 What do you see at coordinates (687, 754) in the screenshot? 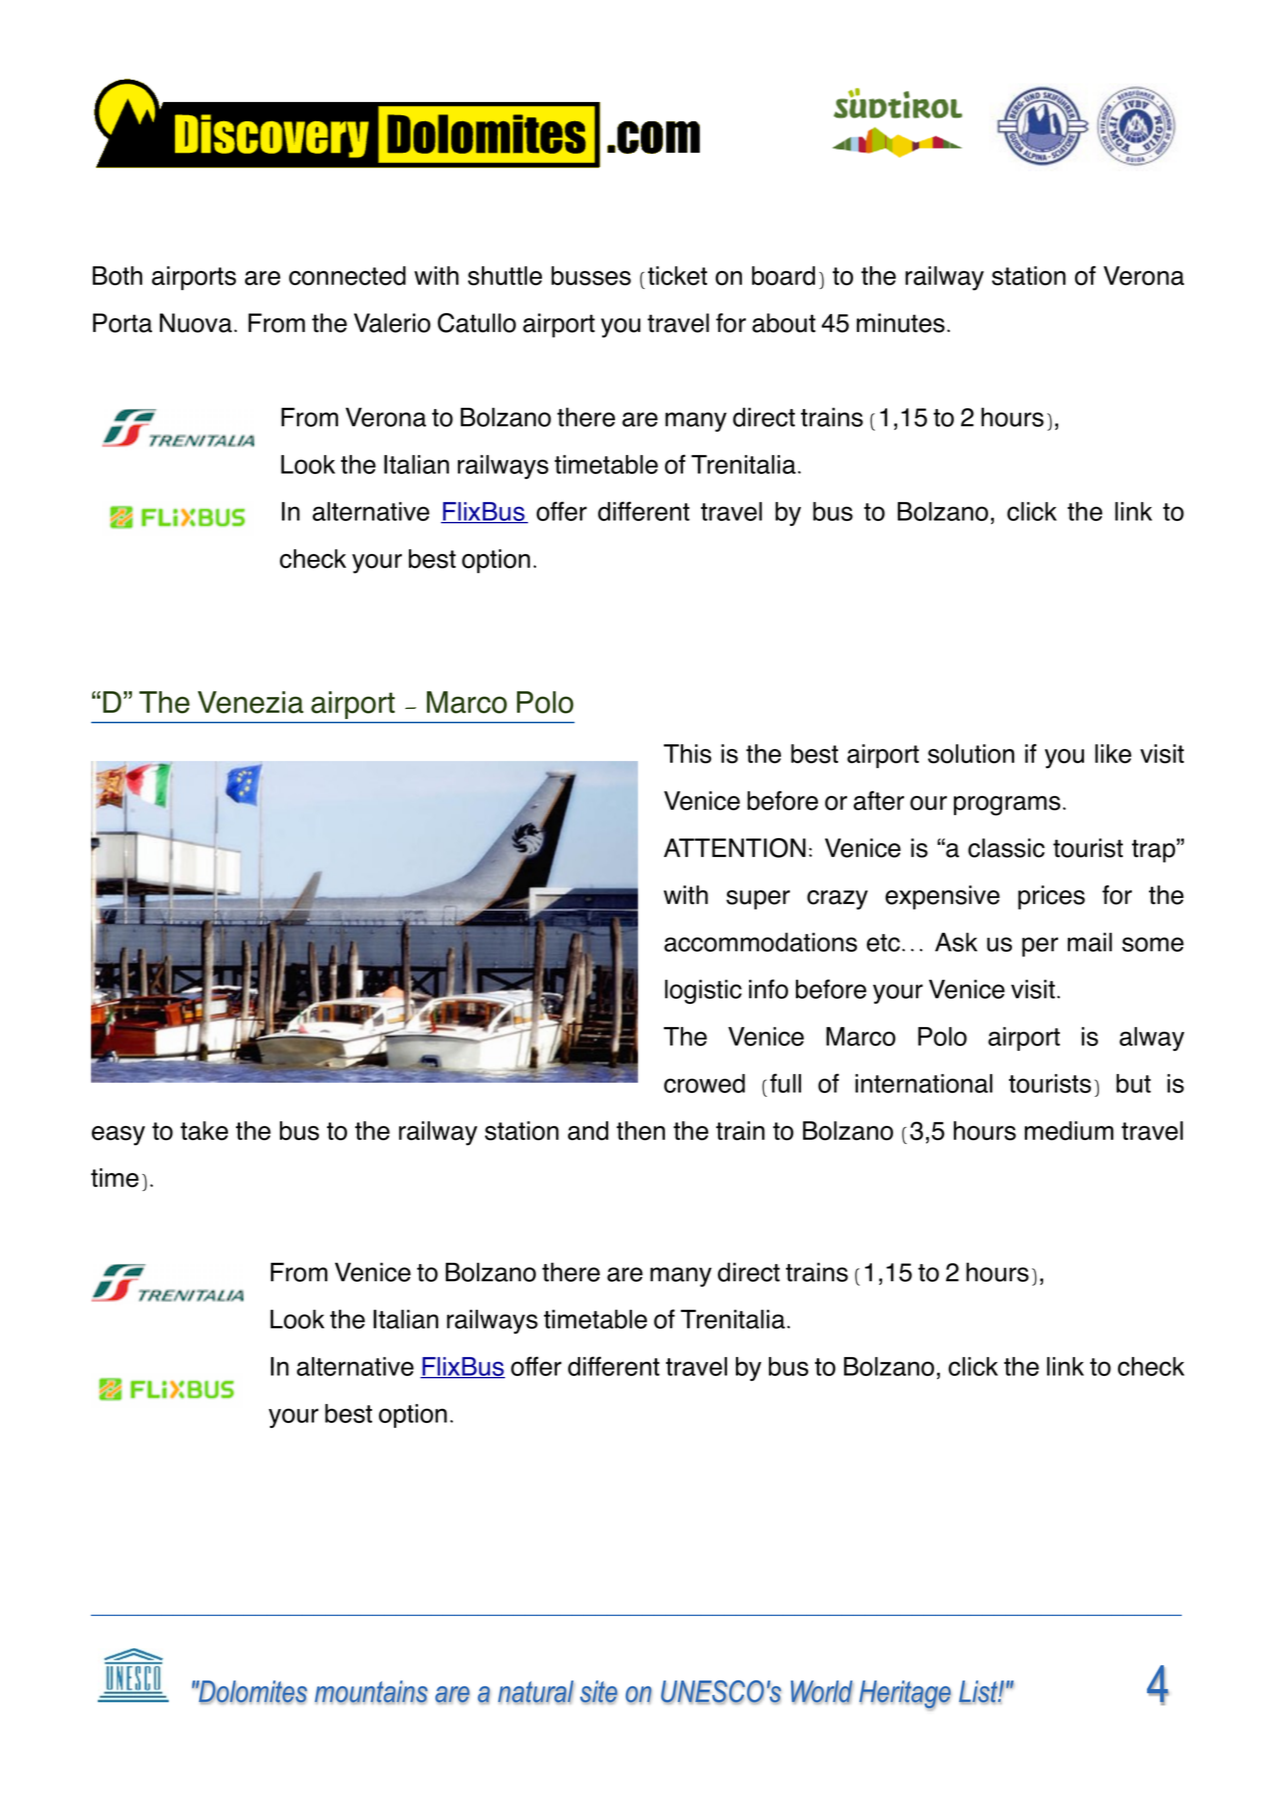
I see `This` at bounding box center [687, 754].
